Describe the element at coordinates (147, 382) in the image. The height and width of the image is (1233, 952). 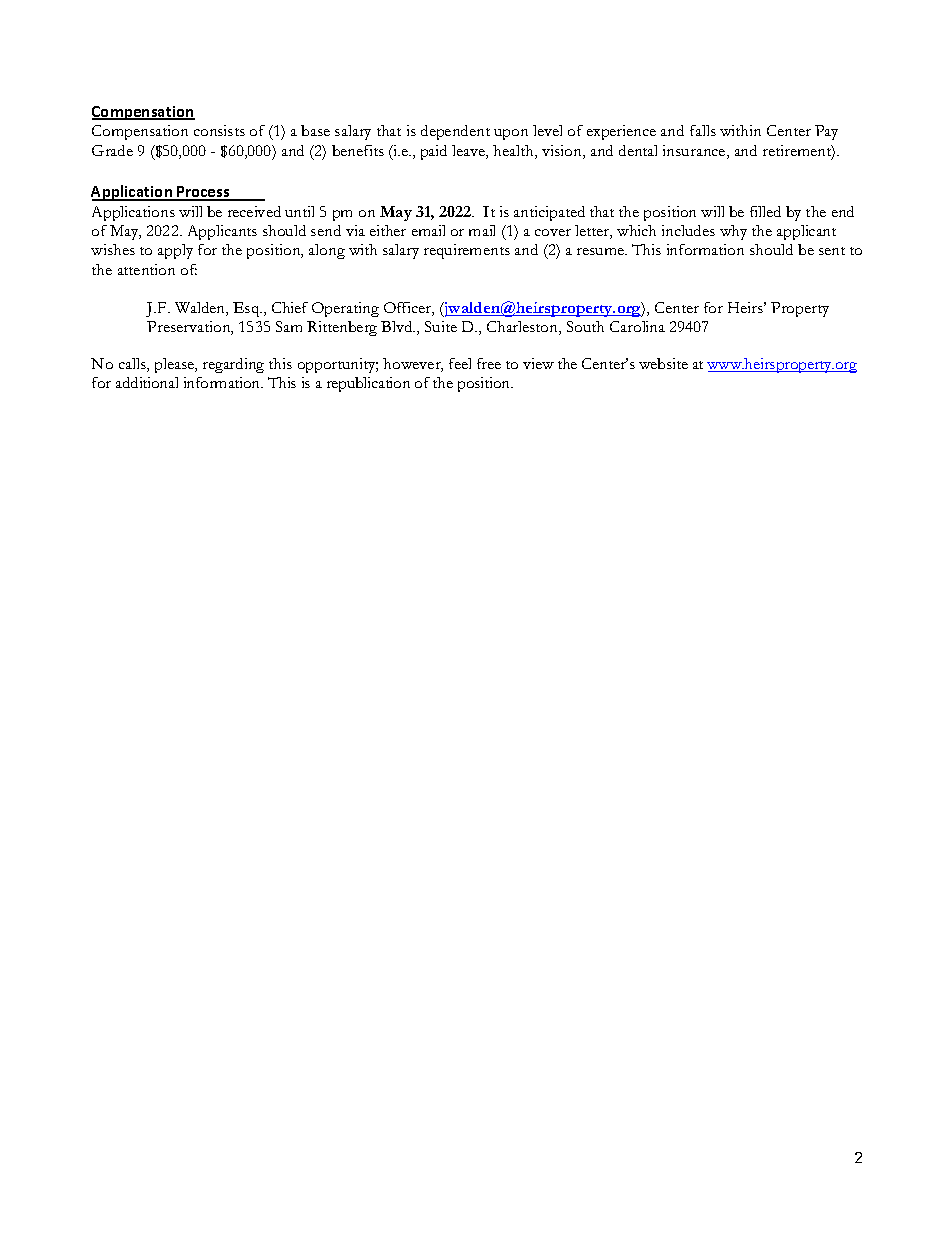
I see `additional` at that location.
